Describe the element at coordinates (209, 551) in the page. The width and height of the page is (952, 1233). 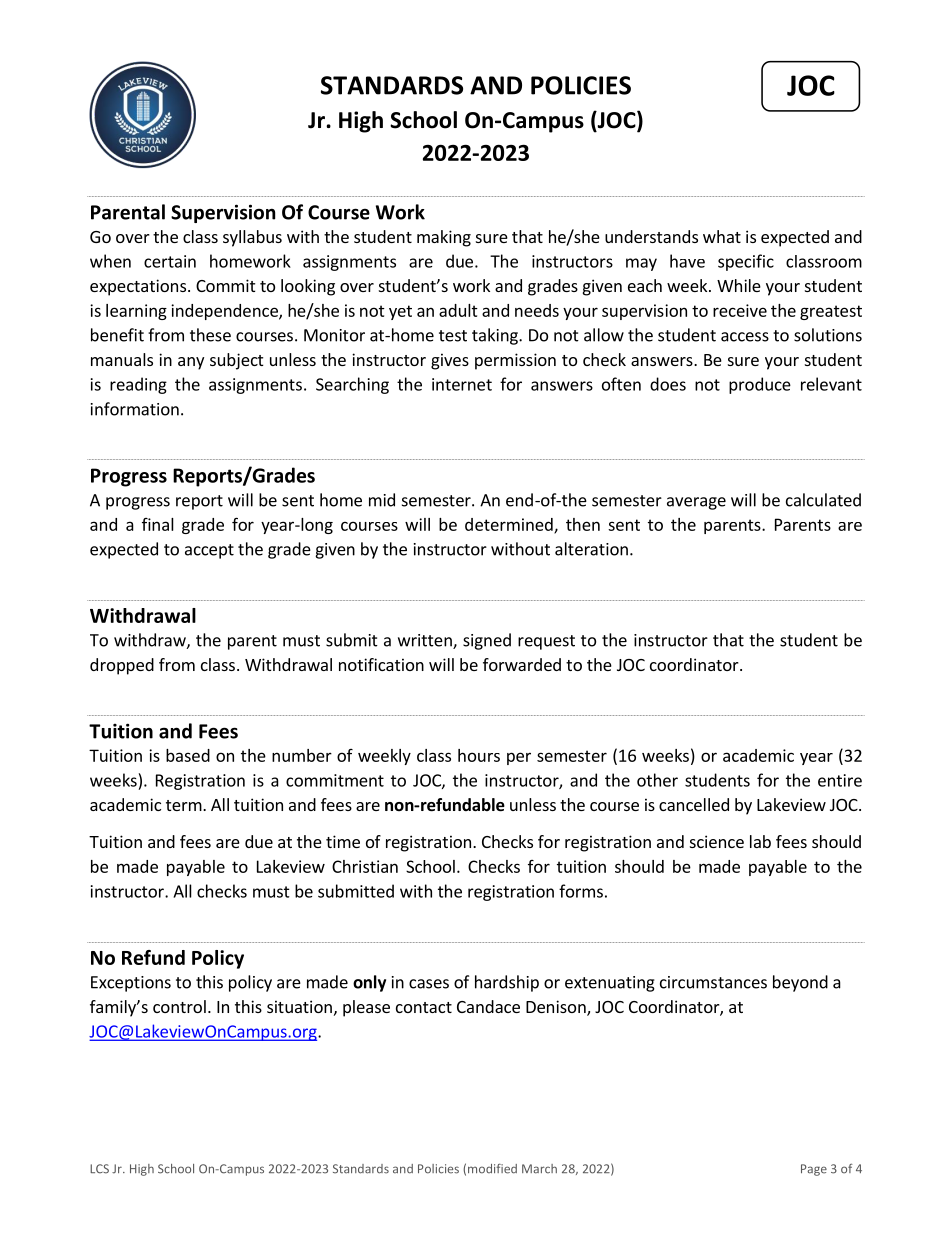
I see `accept` at that location.
